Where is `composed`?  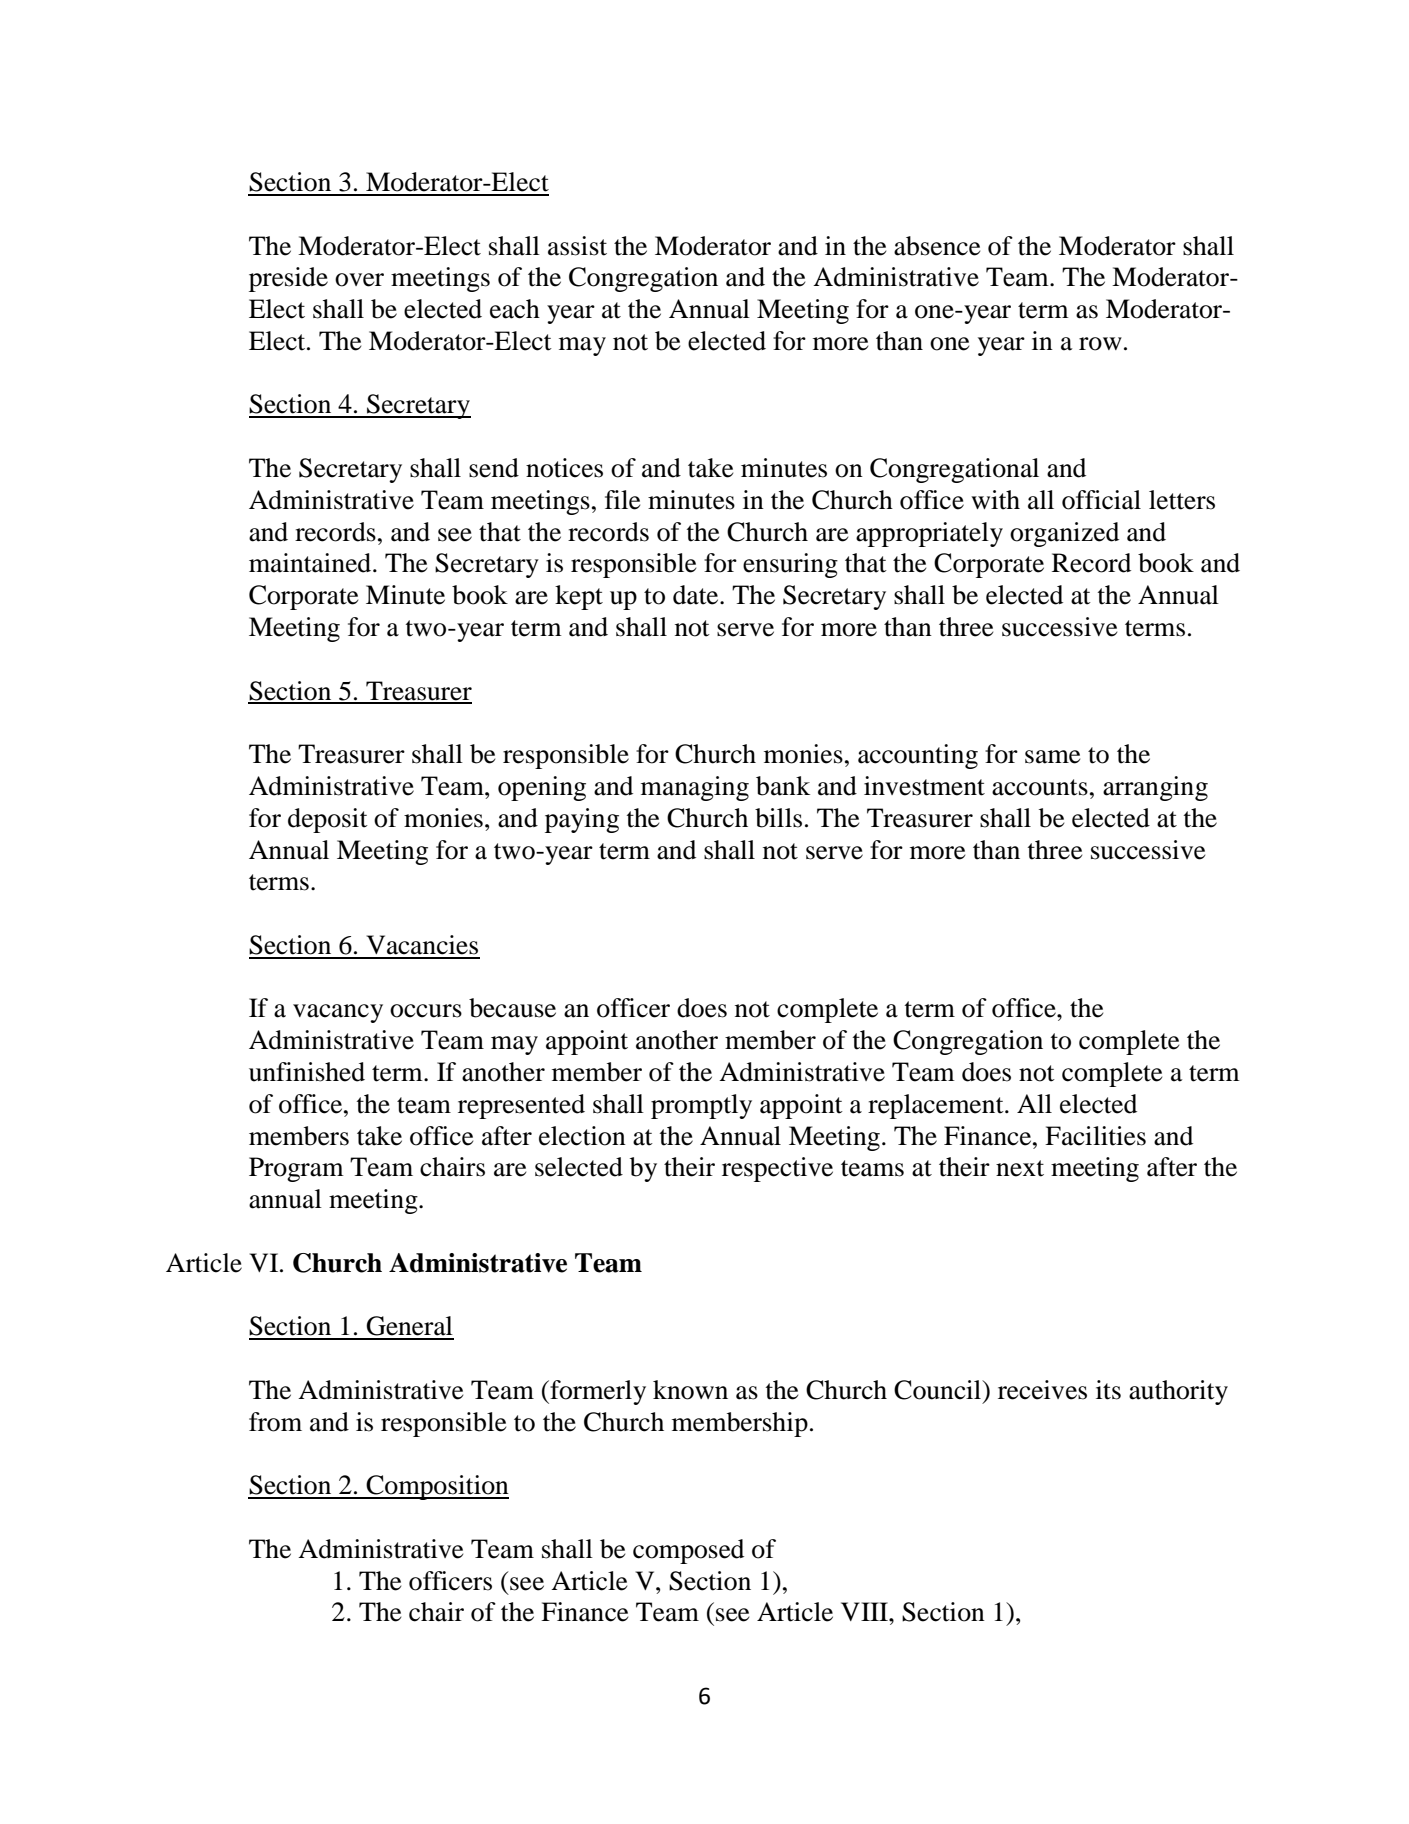 composed is located at coordinates (688, 1551).
